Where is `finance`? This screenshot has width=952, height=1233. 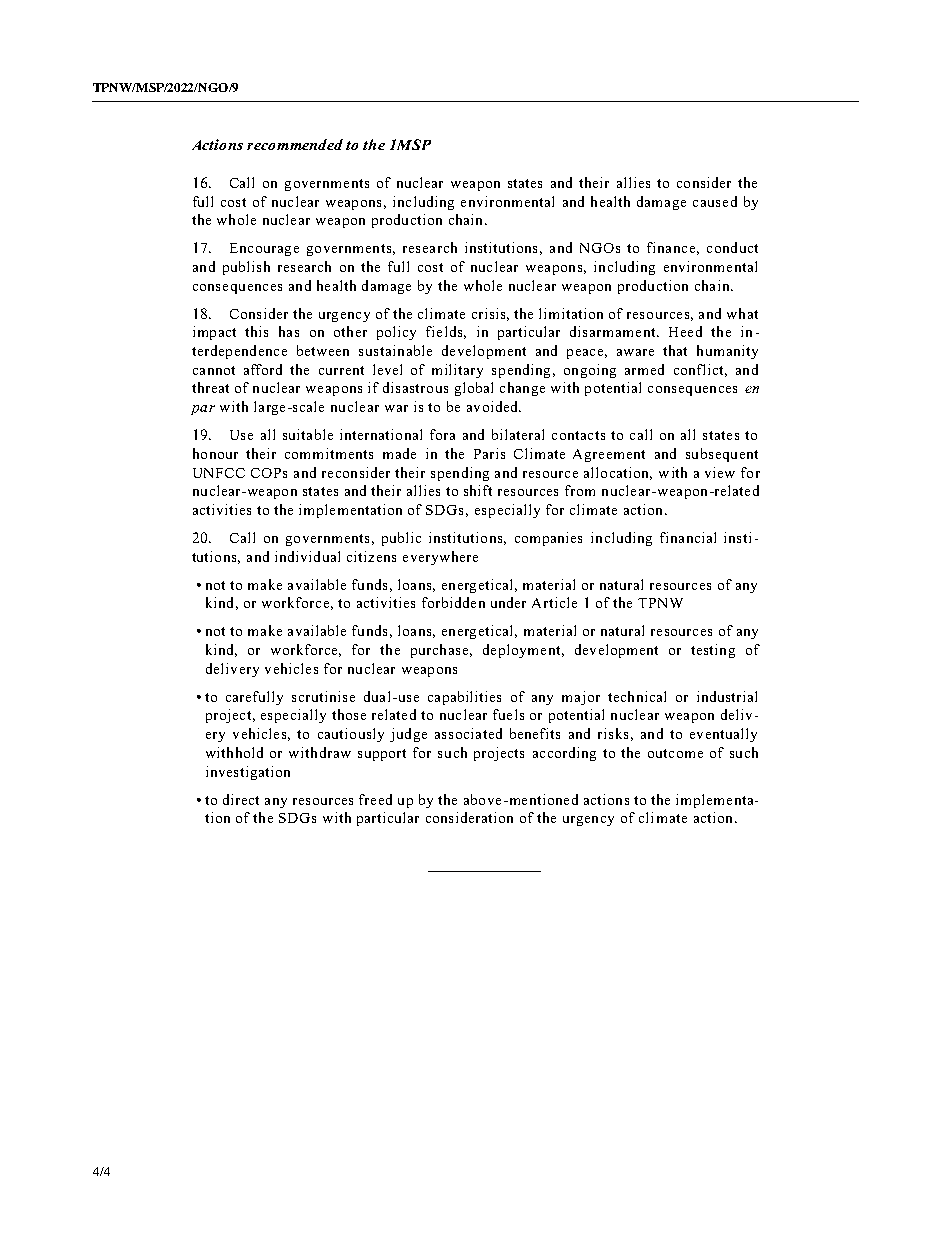 finance is located at coordinates (671, 247).
